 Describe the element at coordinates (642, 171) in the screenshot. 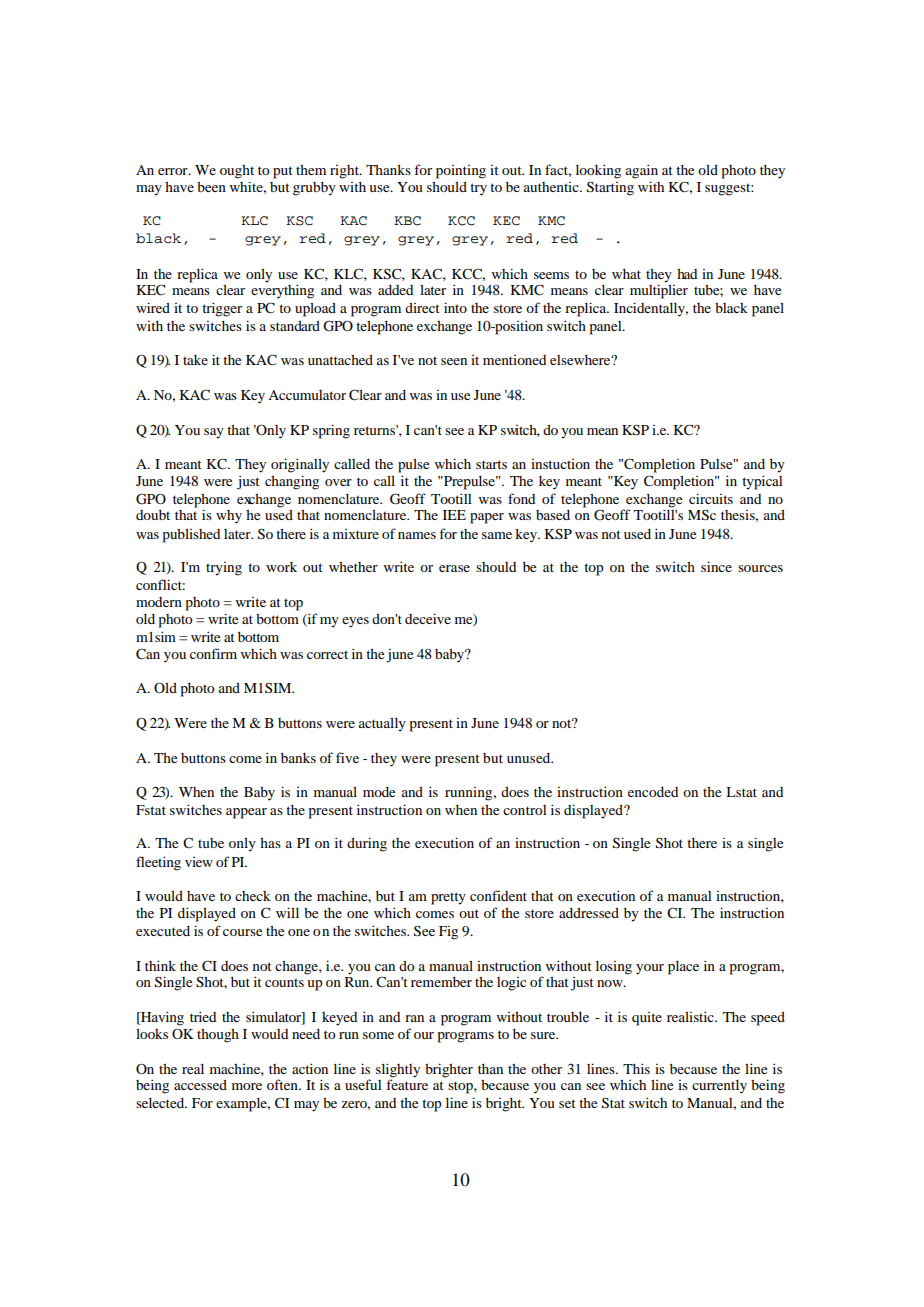

I see `again` at that location.
